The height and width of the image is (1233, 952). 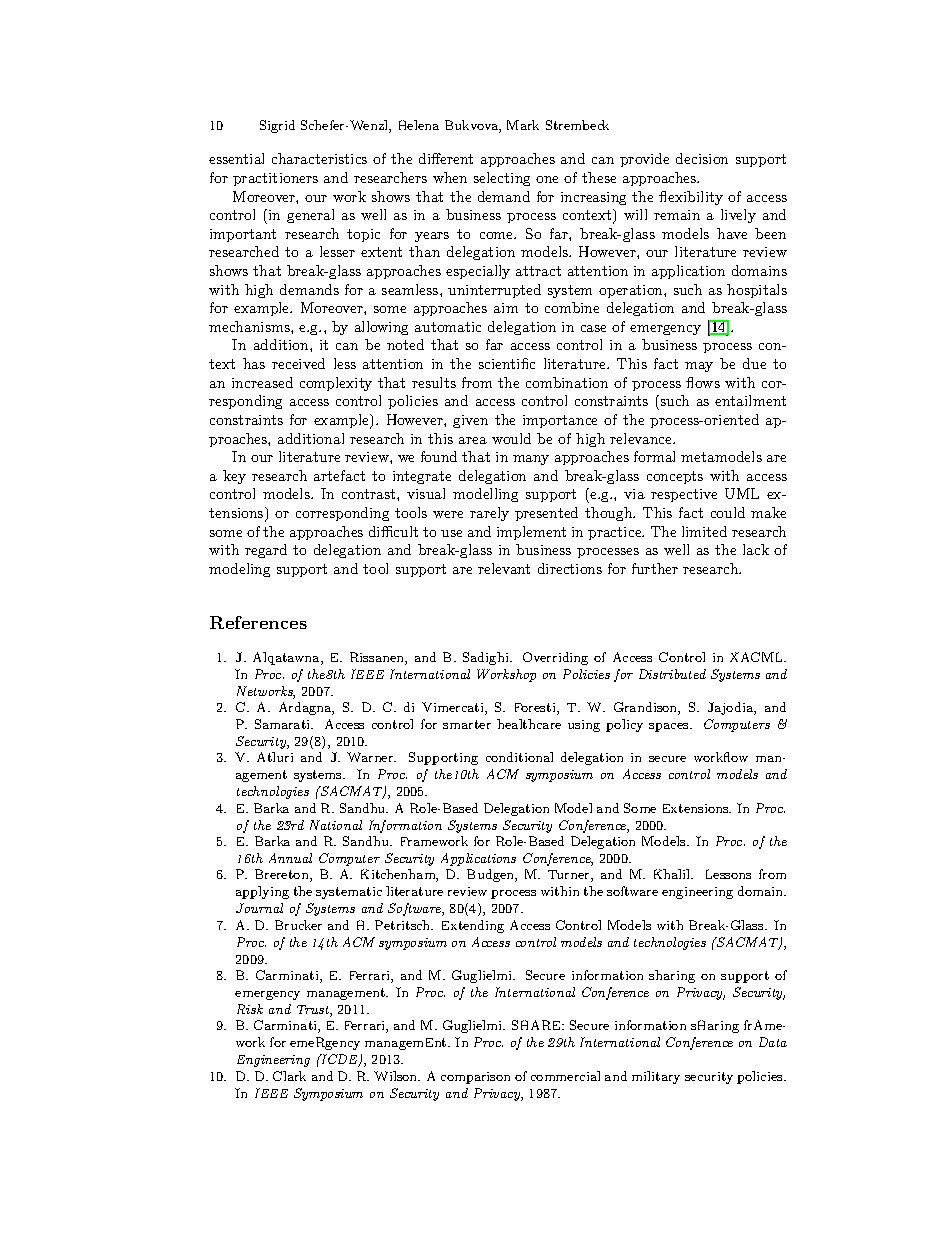 What do you see at coordinates (670, 727) in the image?
I see `spaces` at bounding box center [670, 727].
